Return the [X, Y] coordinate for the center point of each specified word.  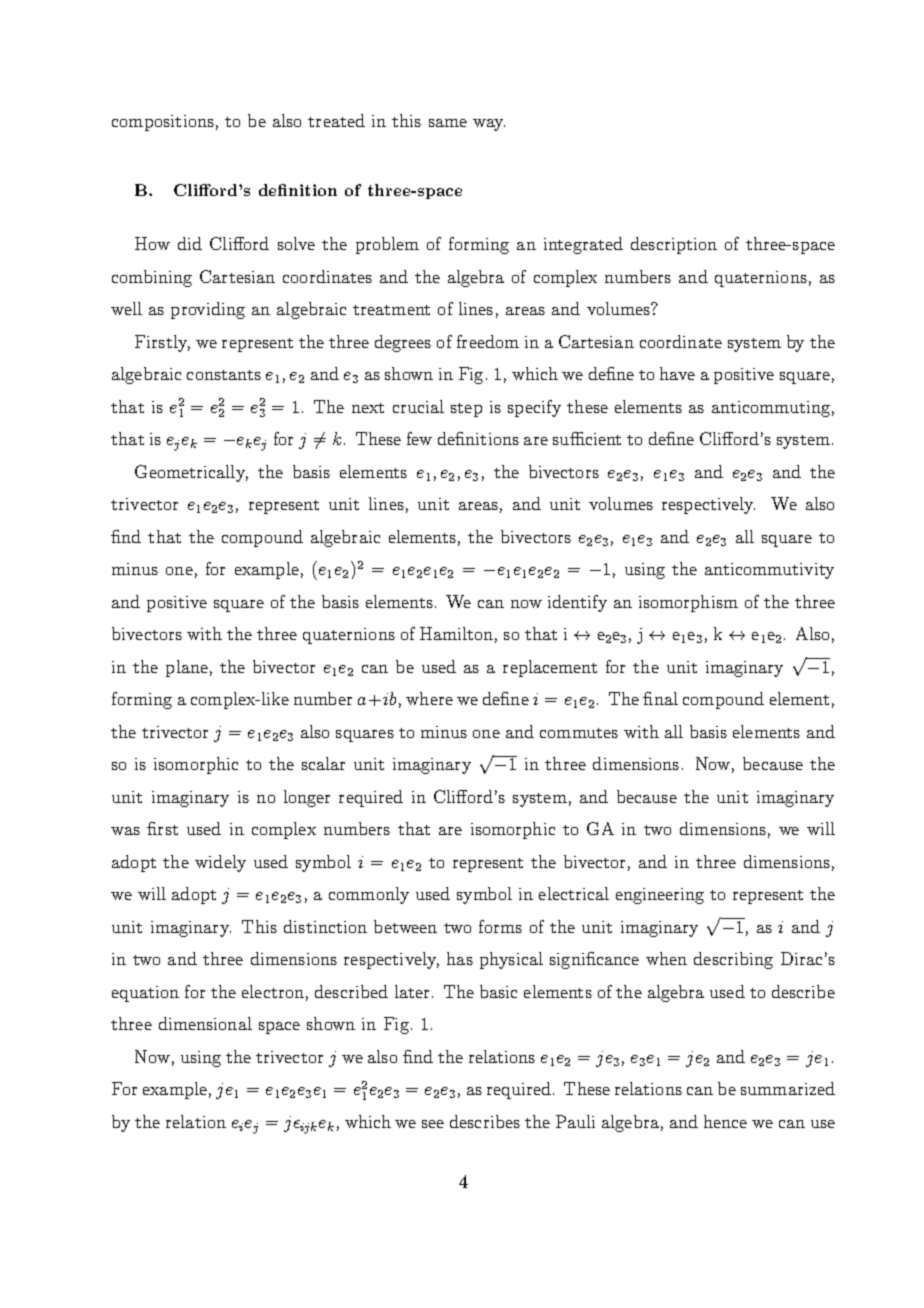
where [429, 698]
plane [187, 668]
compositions [163, 123]
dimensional [205, 1023]
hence [725, 1121]
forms [500, 926]
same [448, 123]
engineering [660, 896]
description [674, 245]
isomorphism [688, 603]
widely [220, 863]
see [433, 1124]
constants [224, 375]
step [466, 410]
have [677, 373]
